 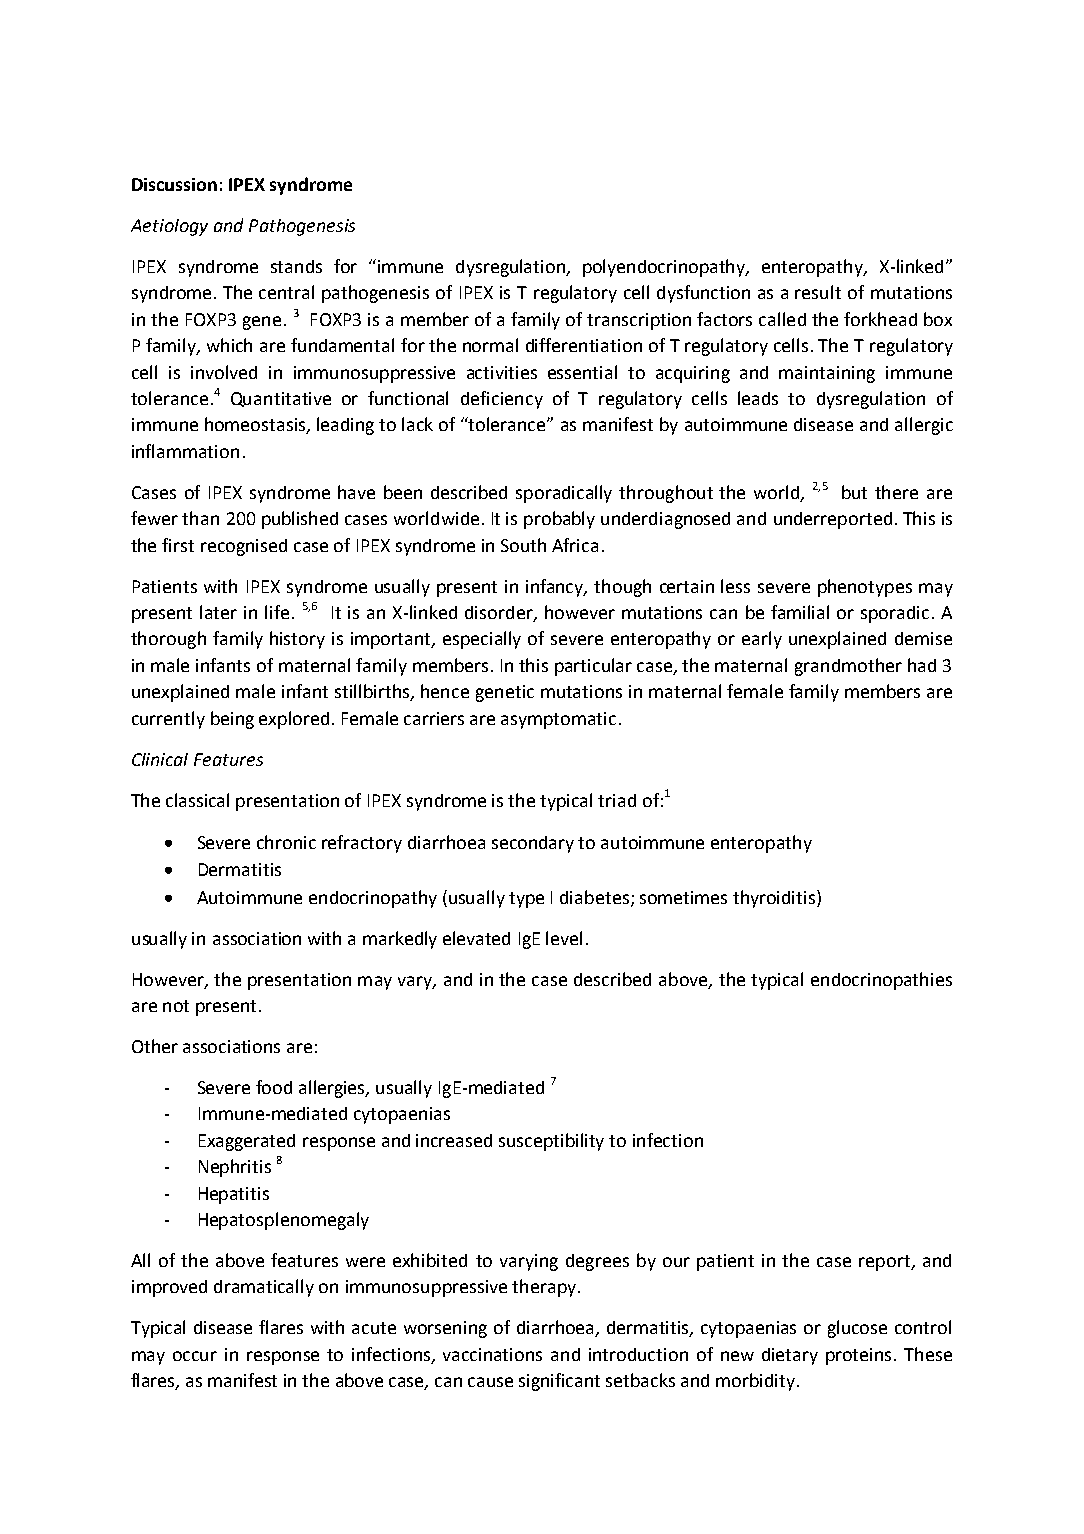 What do you see at coordinates (195, 1356) in the document?
I see `occur` at bounding box center [195, 1356].
